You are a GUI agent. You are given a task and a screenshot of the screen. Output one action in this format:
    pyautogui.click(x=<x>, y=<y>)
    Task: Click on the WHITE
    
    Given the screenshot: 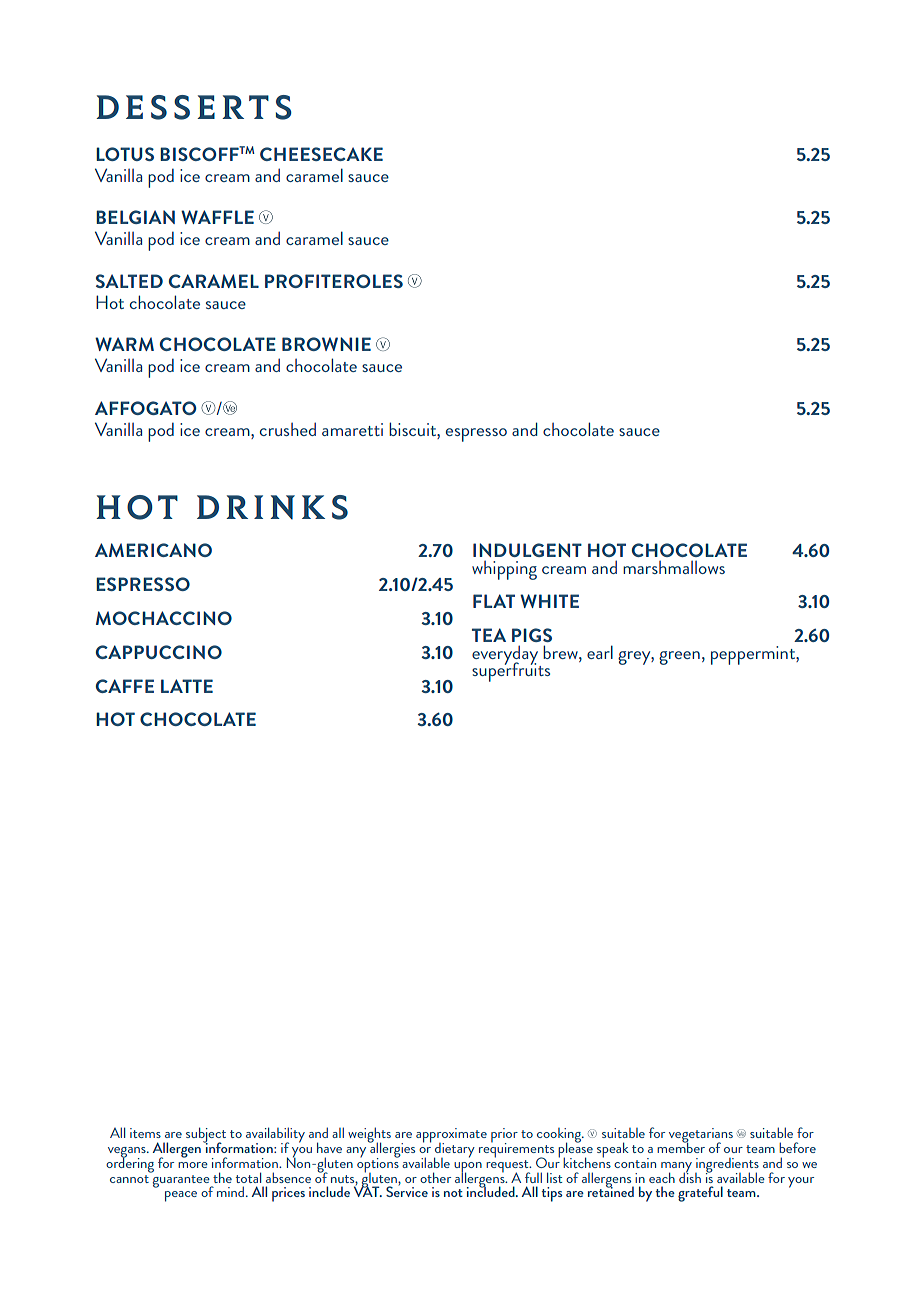 What is the action you would take?
    pyautogui.click(x=549, y=601)
